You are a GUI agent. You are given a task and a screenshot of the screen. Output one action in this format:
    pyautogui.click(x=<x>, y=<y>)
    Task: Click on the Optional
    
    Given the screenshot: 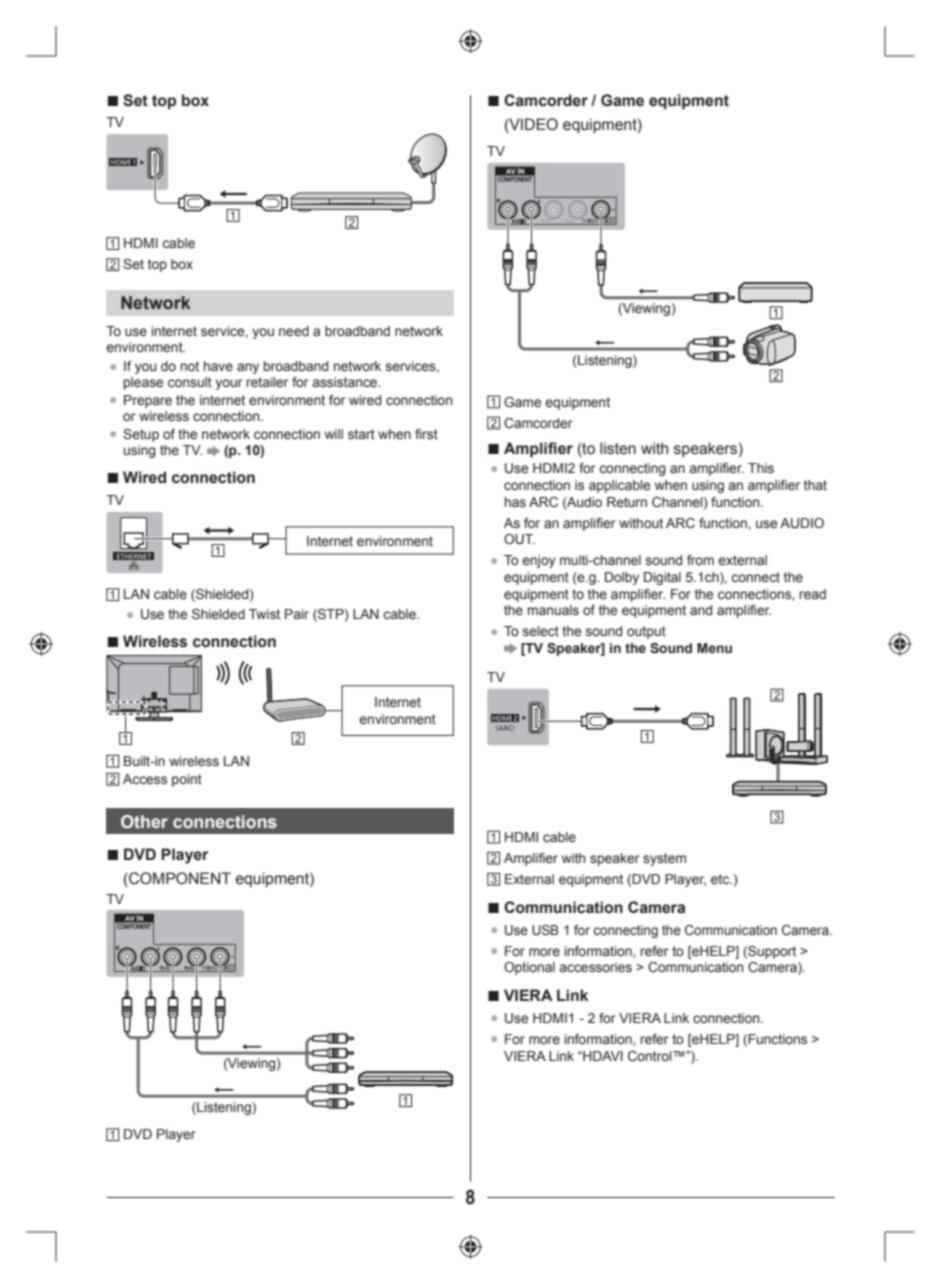 What is the action you would take?
    pyautogui.click(x=529, y=968)
